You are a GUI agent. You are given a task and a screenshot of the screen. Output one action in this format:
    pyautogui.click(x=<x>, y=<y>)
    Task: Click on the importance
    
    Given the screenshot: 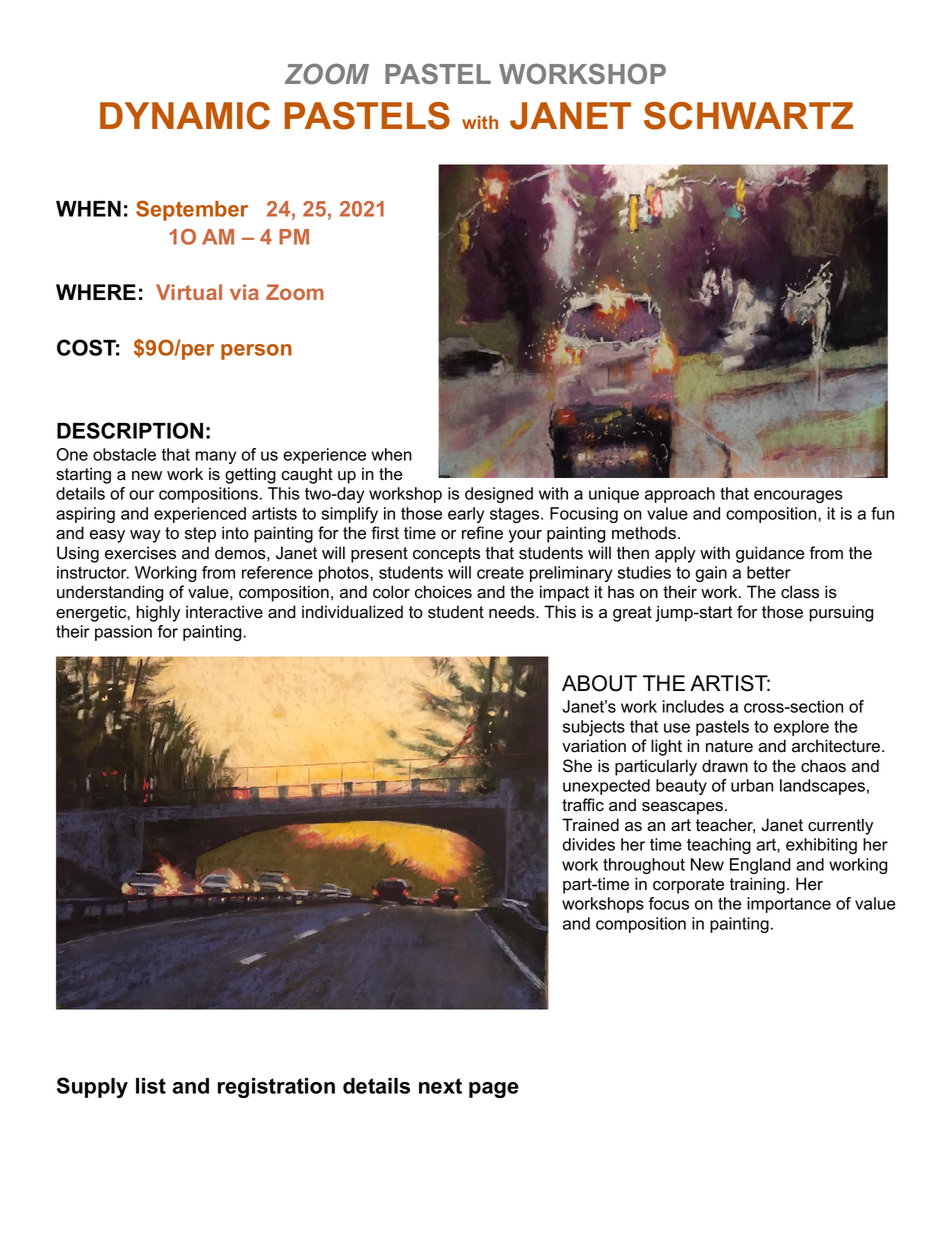 What is the action you would take?
    pyautogui.click(x=789, y=905)
